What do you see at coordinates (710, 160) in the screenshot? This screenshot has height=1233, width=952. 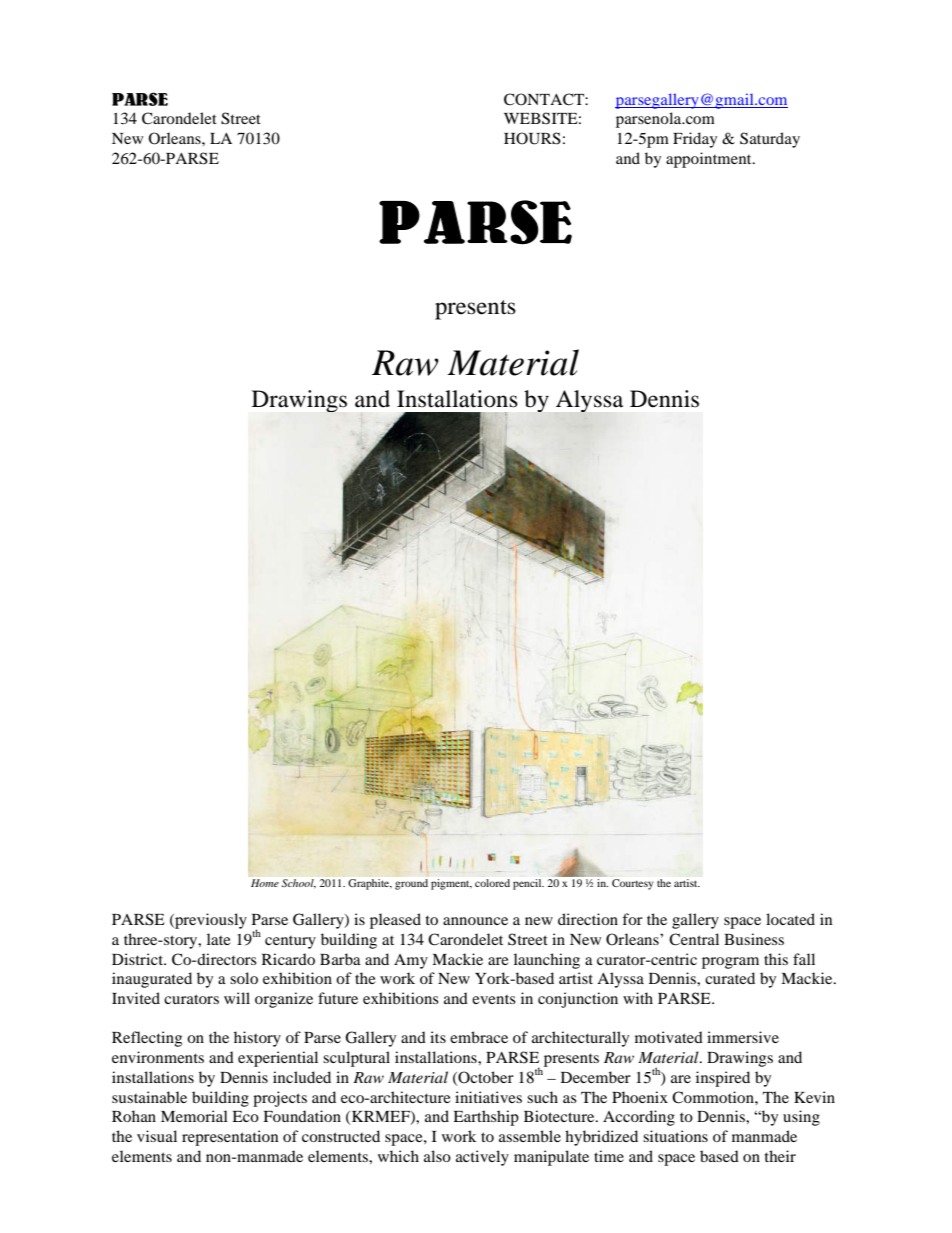 I see `appointment` at bounding box center [710, 160].
